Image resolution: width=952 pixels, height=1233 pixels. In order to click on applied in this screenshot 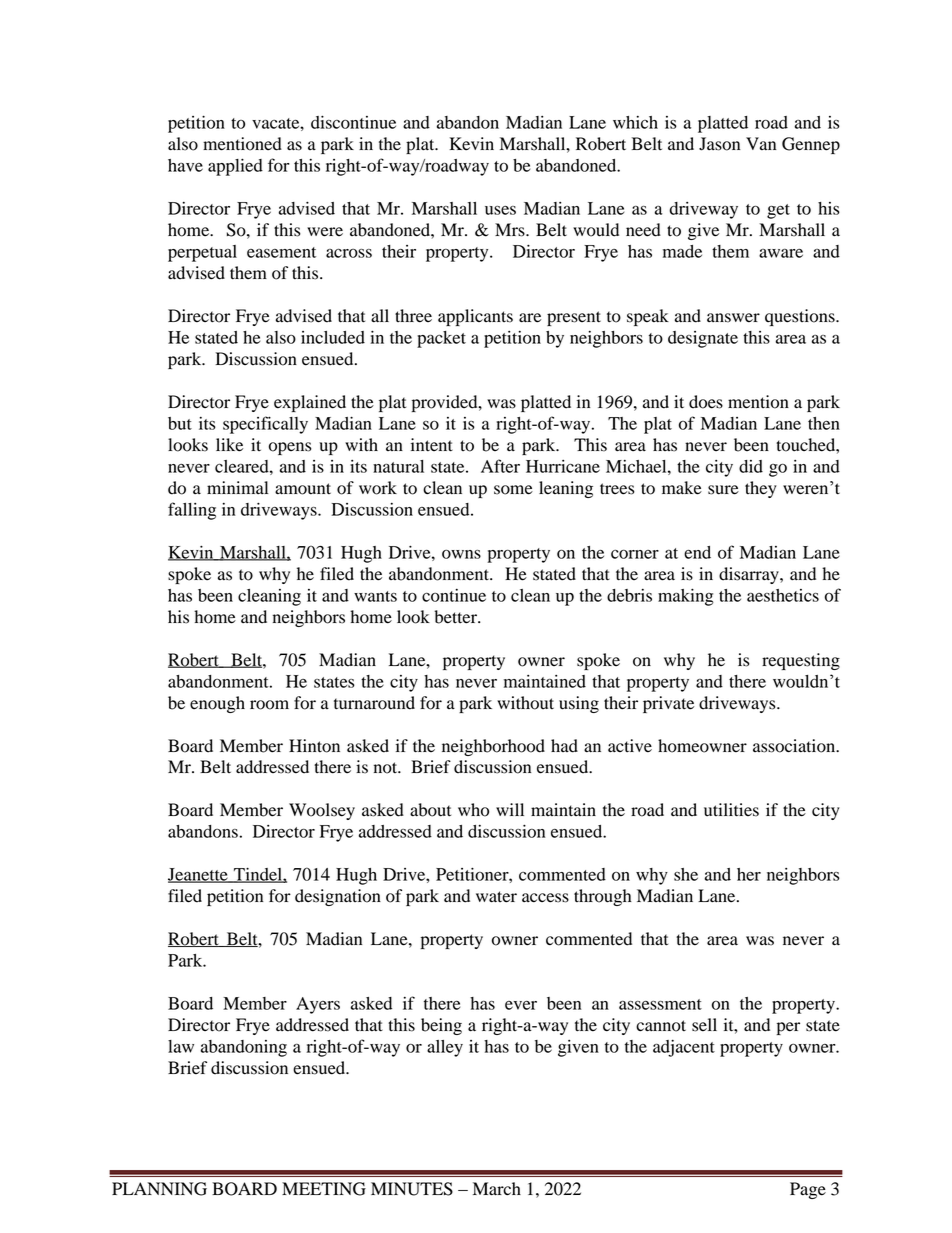, I will do `click(235, 167)`.
